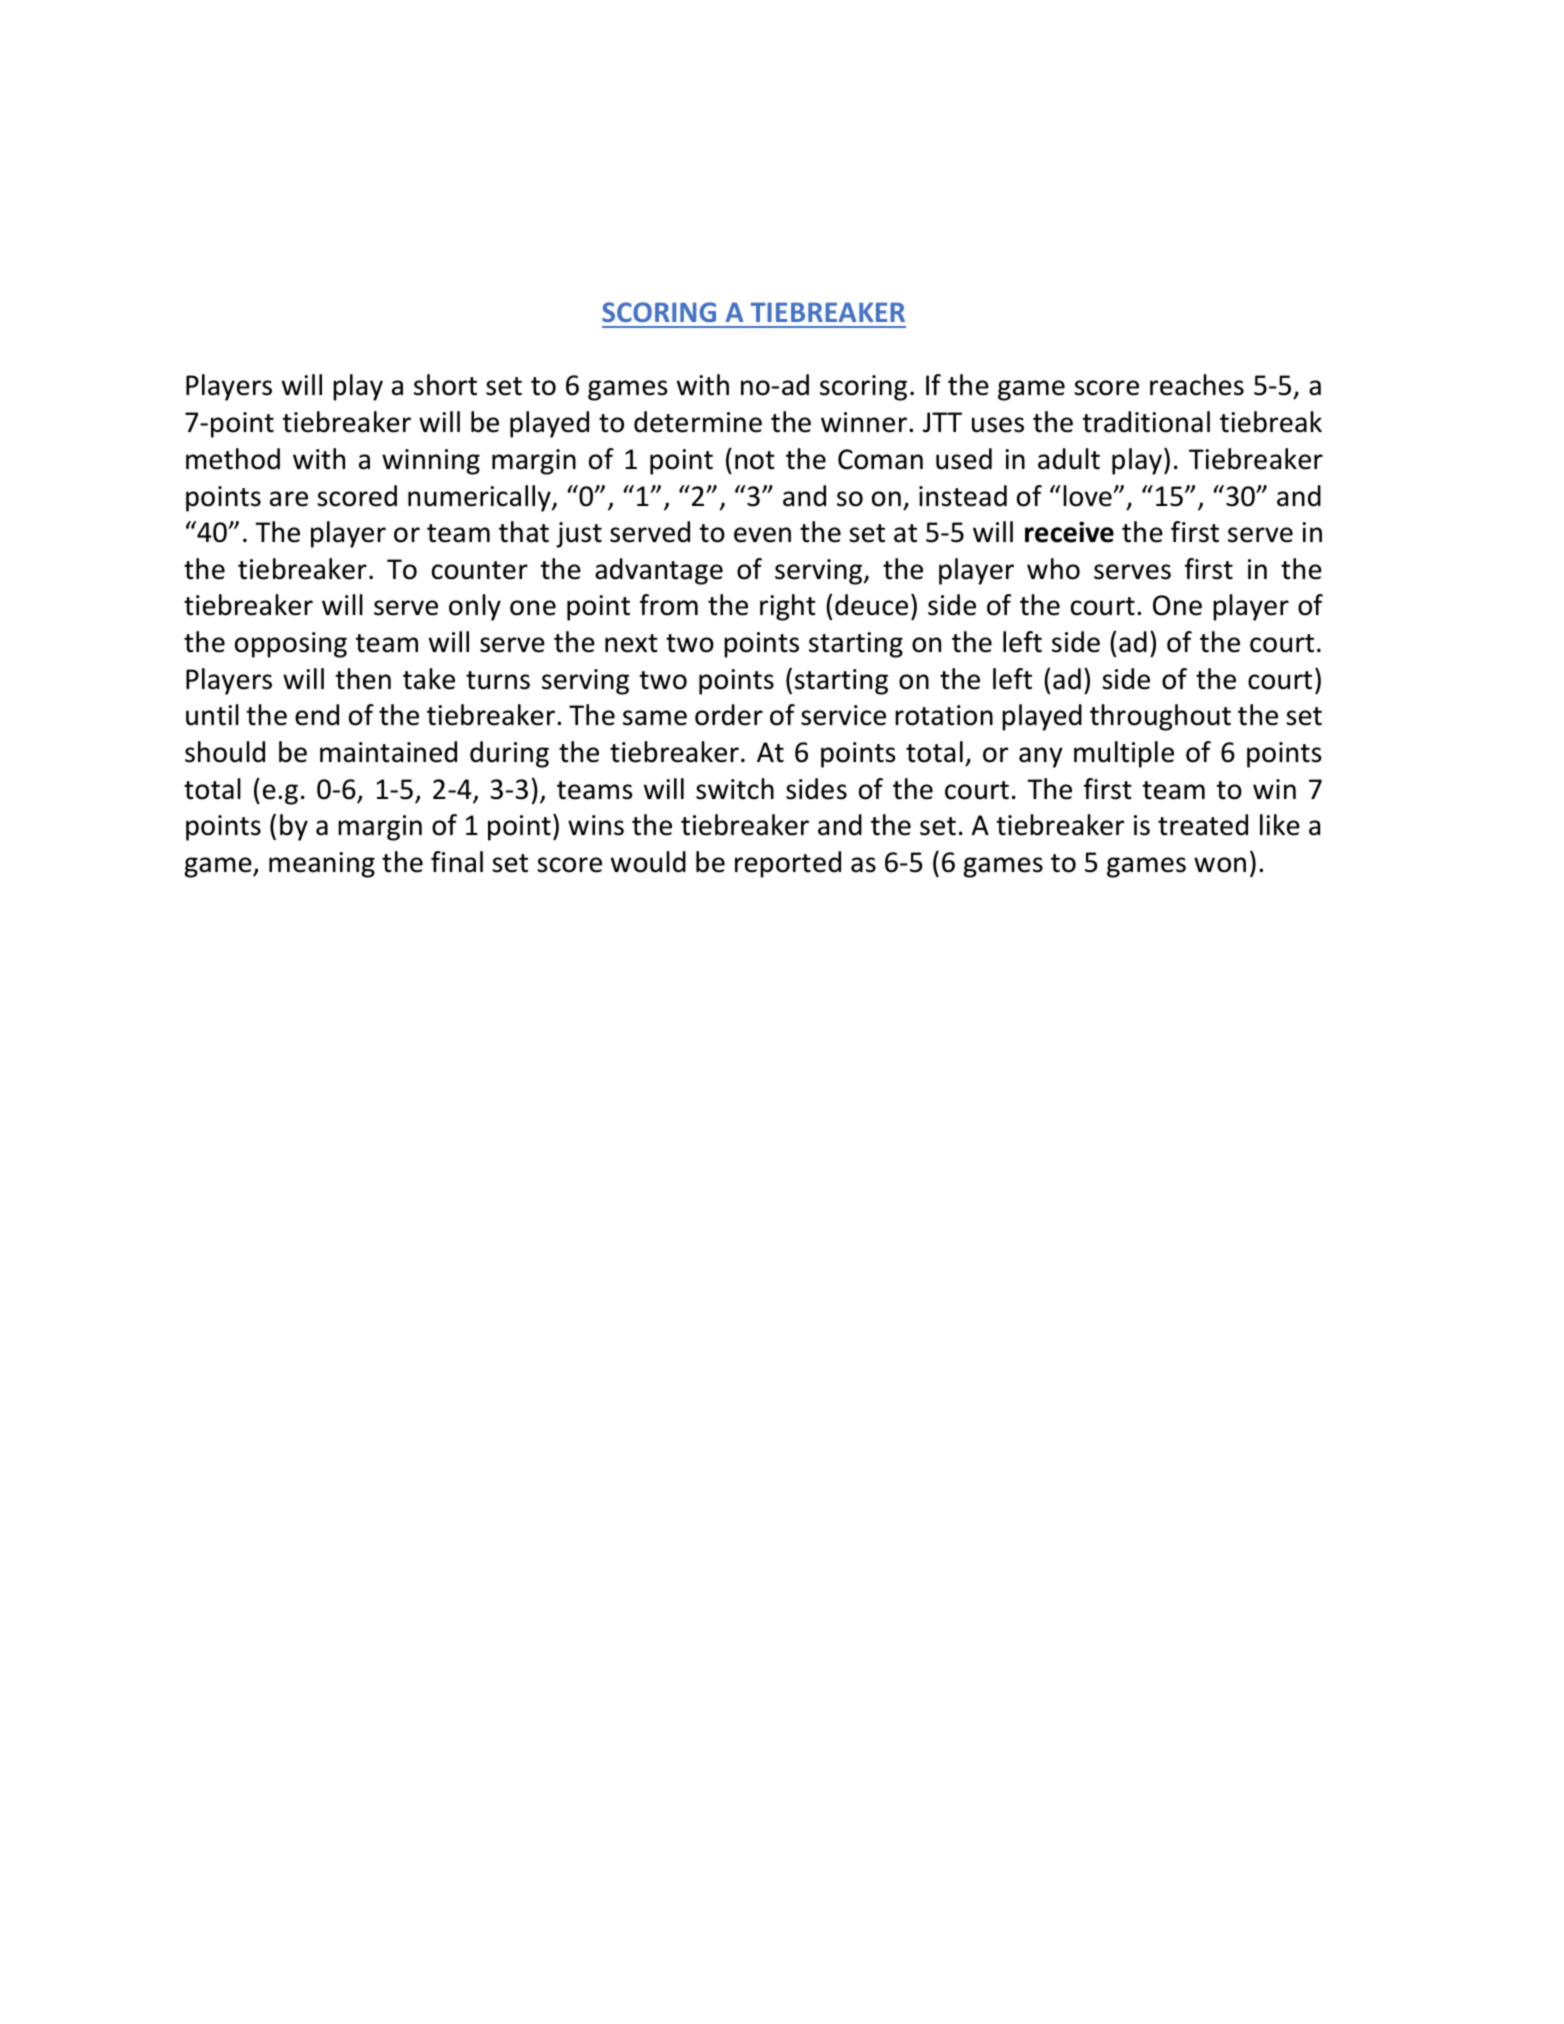 This screenshot has height=2024, width=1564. What do you see at coordinates (1160, 717) in the screenshot?
I see `throughout` at bounding box center [1160, 717].
